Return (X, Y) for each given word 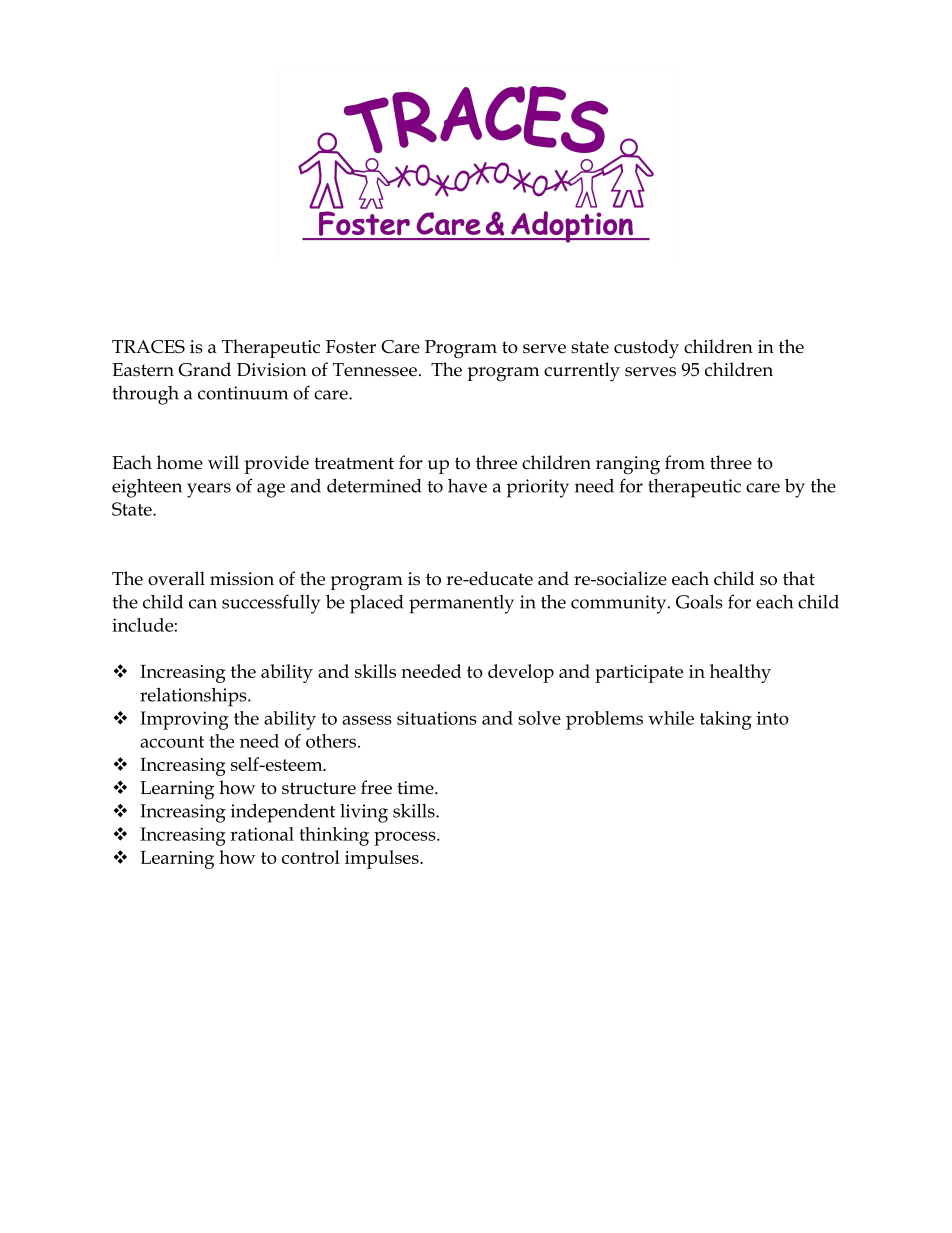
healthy (740, 673)
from (685, 462)
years (209, 490)
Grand (204, 369)
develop (521, 673)
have (467, 486)
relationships (194, 697)
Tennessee (375, 370)
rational (262, 834)
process (406, 838)
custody (646, 349)
